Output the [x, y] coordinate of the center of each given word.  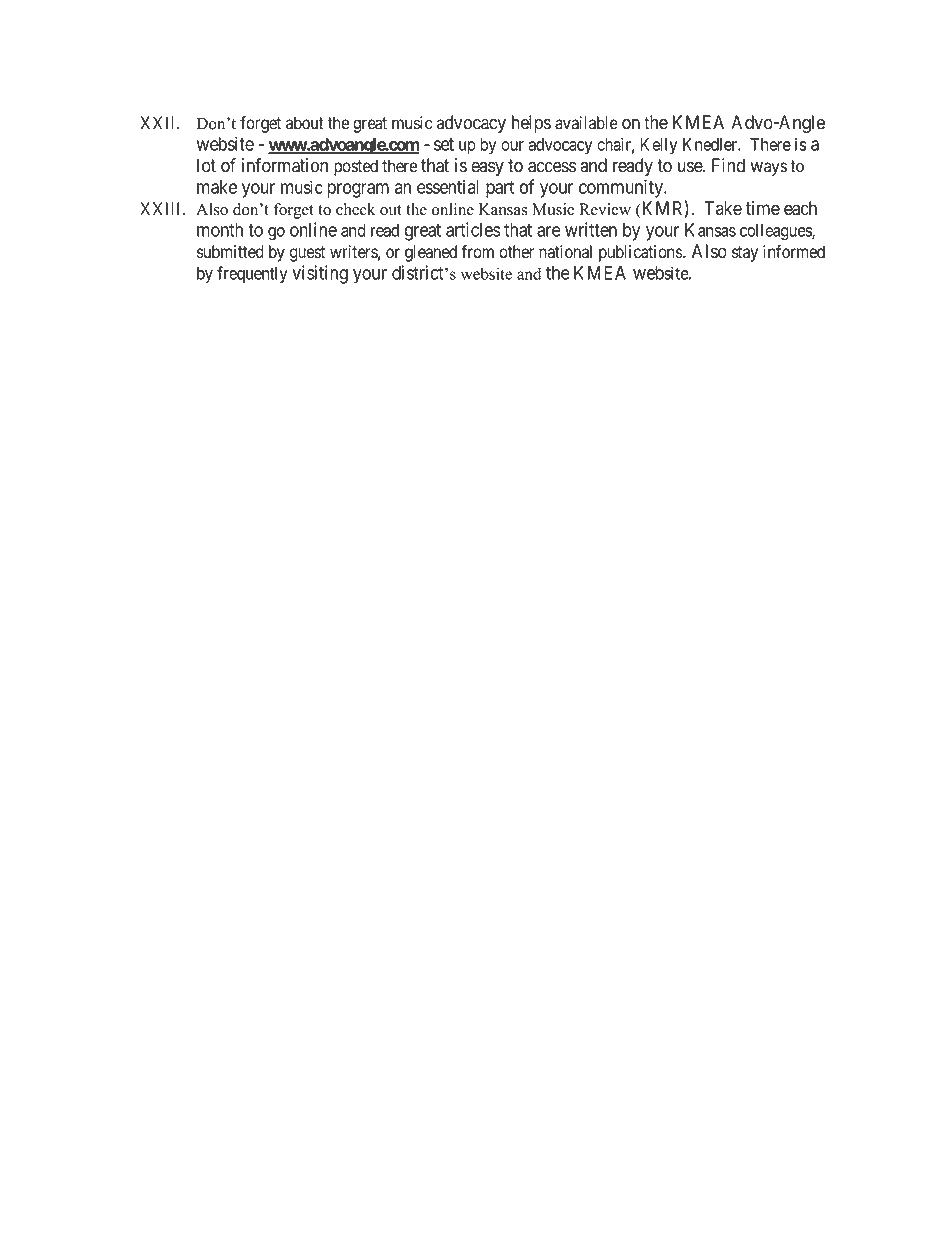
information [284, 165]
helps [531, 124]
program [358, 190]
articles [473, 229]
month [220, 230]
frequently [252, 274]
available [586, 123]
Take [723, 208]
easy [487, 168]
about [305, 123]
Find [728, 165]
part [500, 189]
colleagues [776, 232]
